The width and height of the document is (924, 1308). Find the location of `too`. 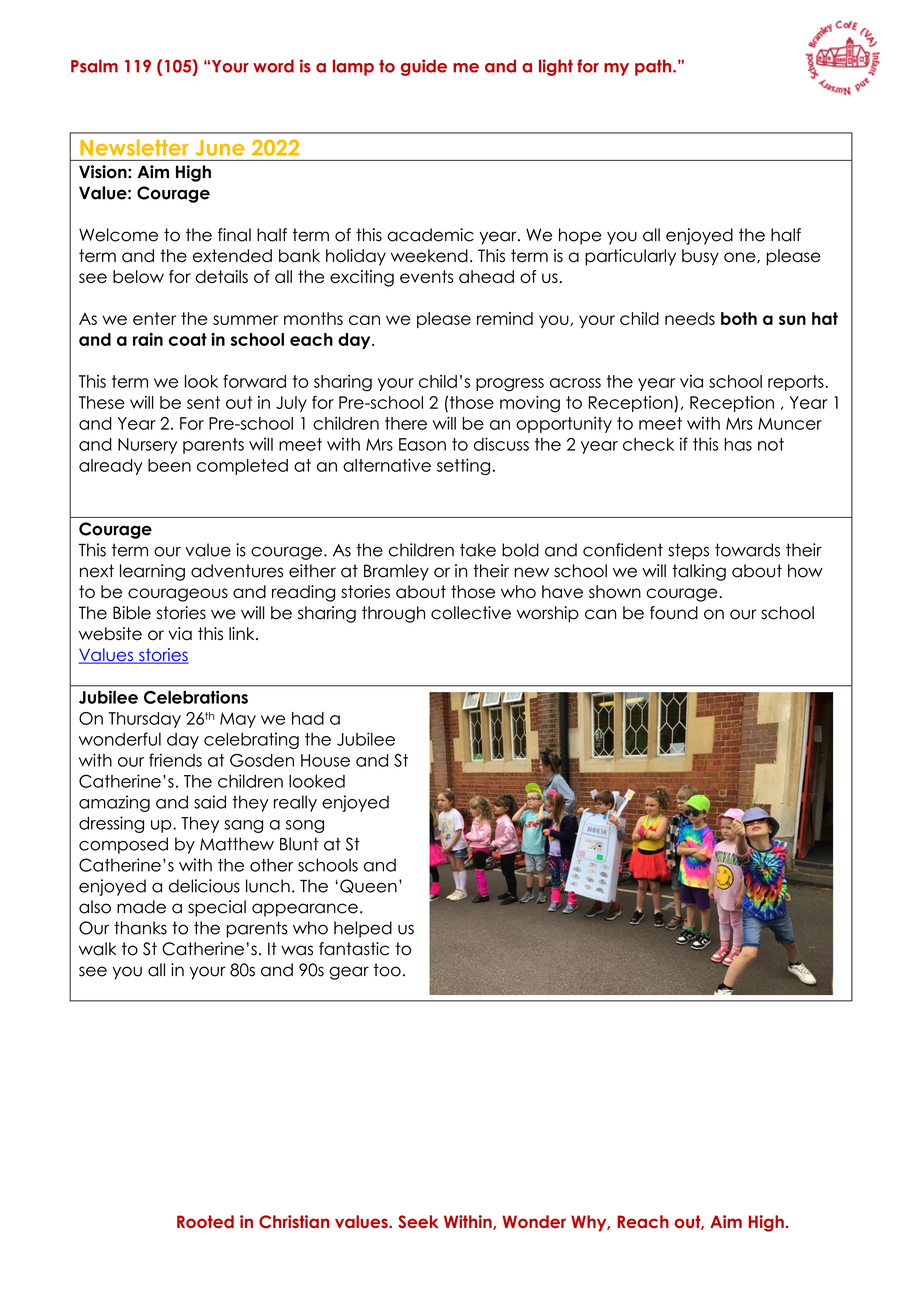

too is located at coordinates (387, 970).
